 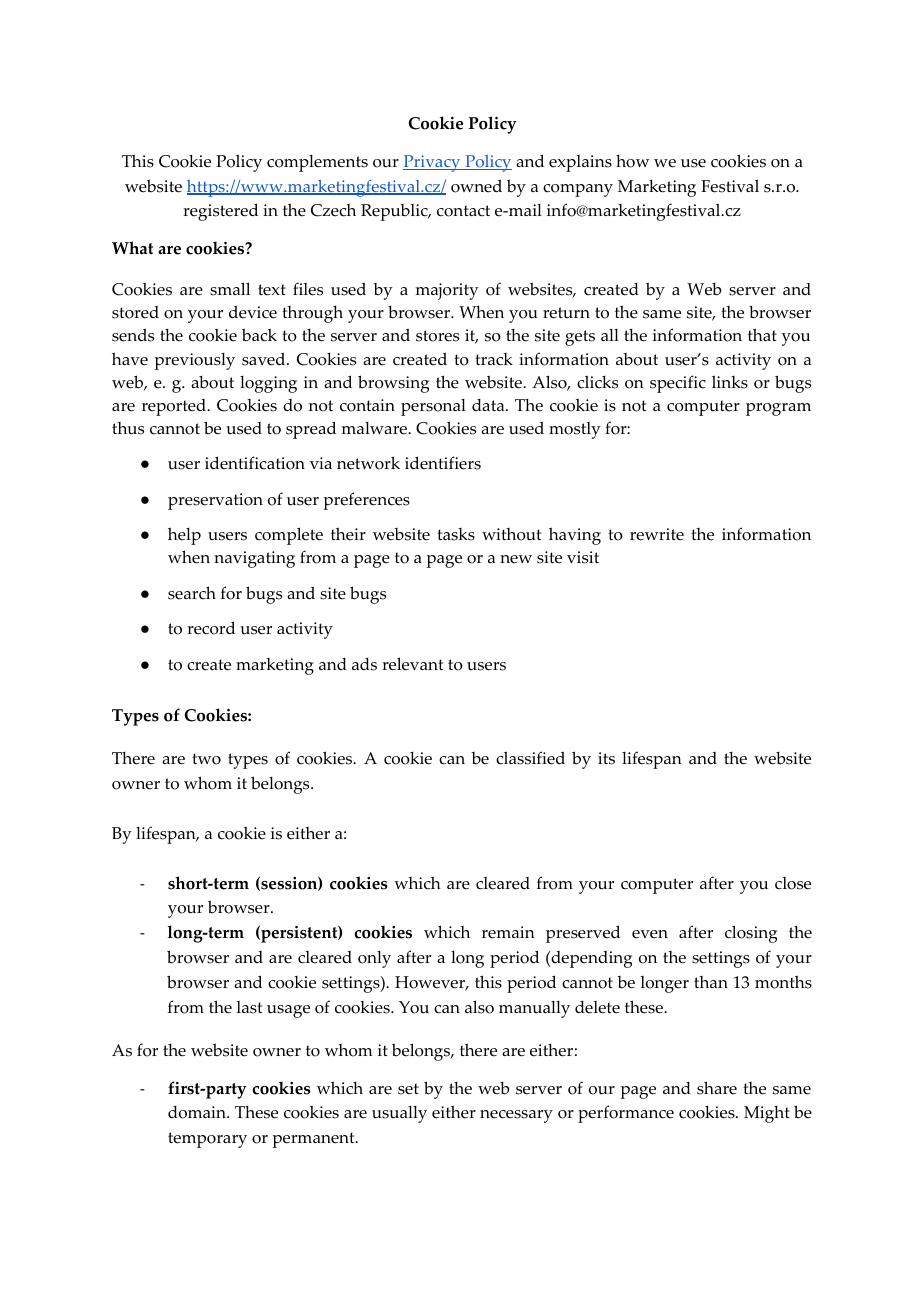 I want to click on company, so click(x=578, y=190).
